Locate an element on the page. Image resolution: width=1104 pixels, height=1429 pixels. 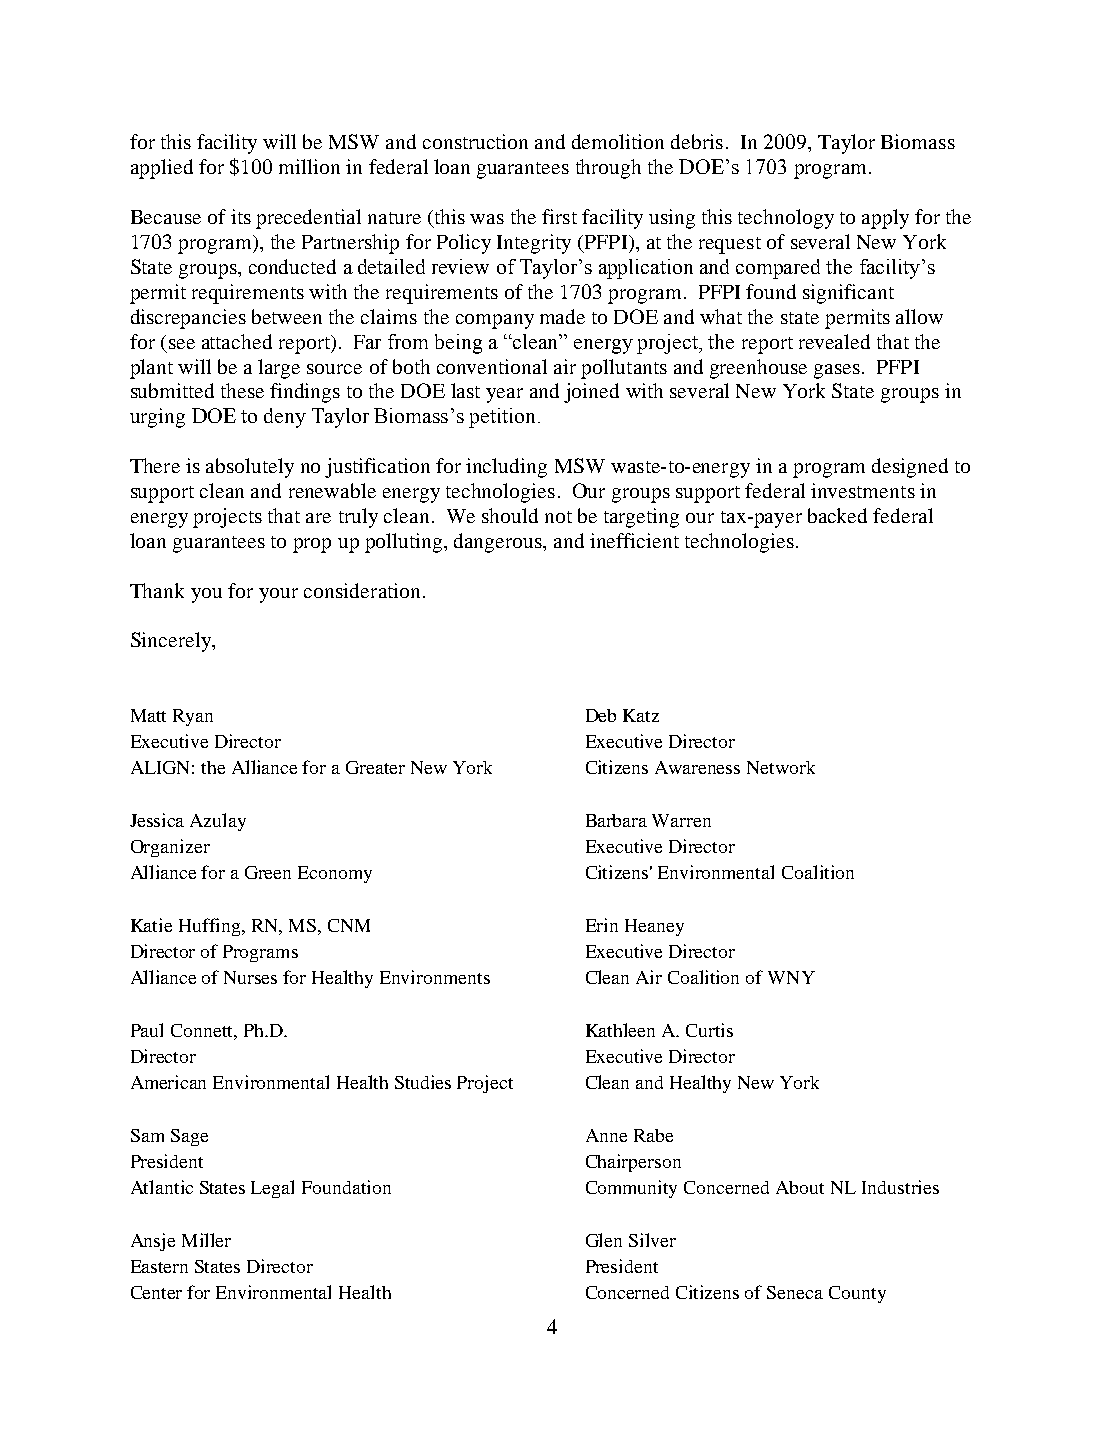
dangerous is located at coordinates (499, 543).
